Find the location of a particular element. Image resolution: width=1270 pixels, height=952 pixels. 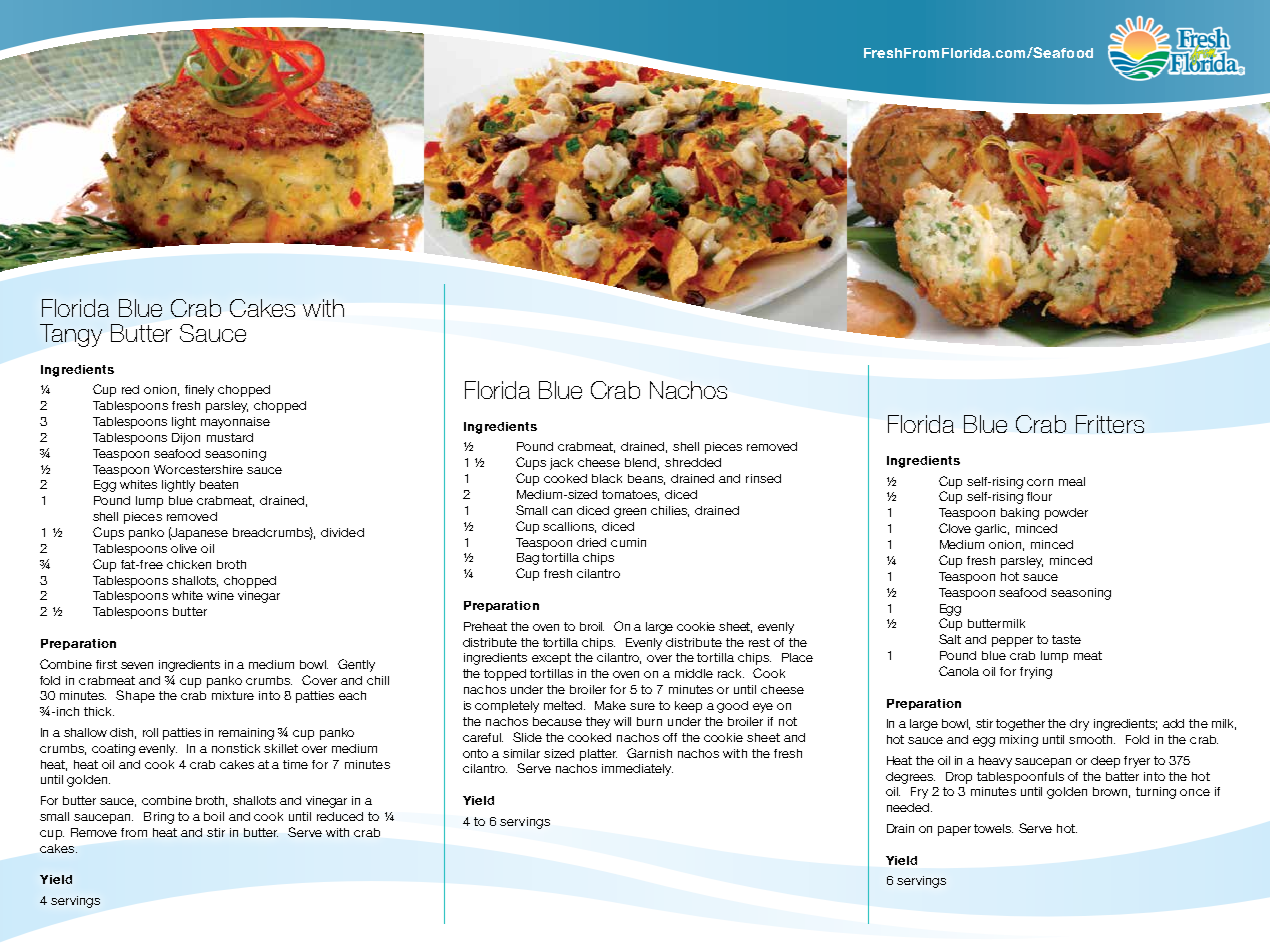

Tangy is located at coordinates (71, 335).
